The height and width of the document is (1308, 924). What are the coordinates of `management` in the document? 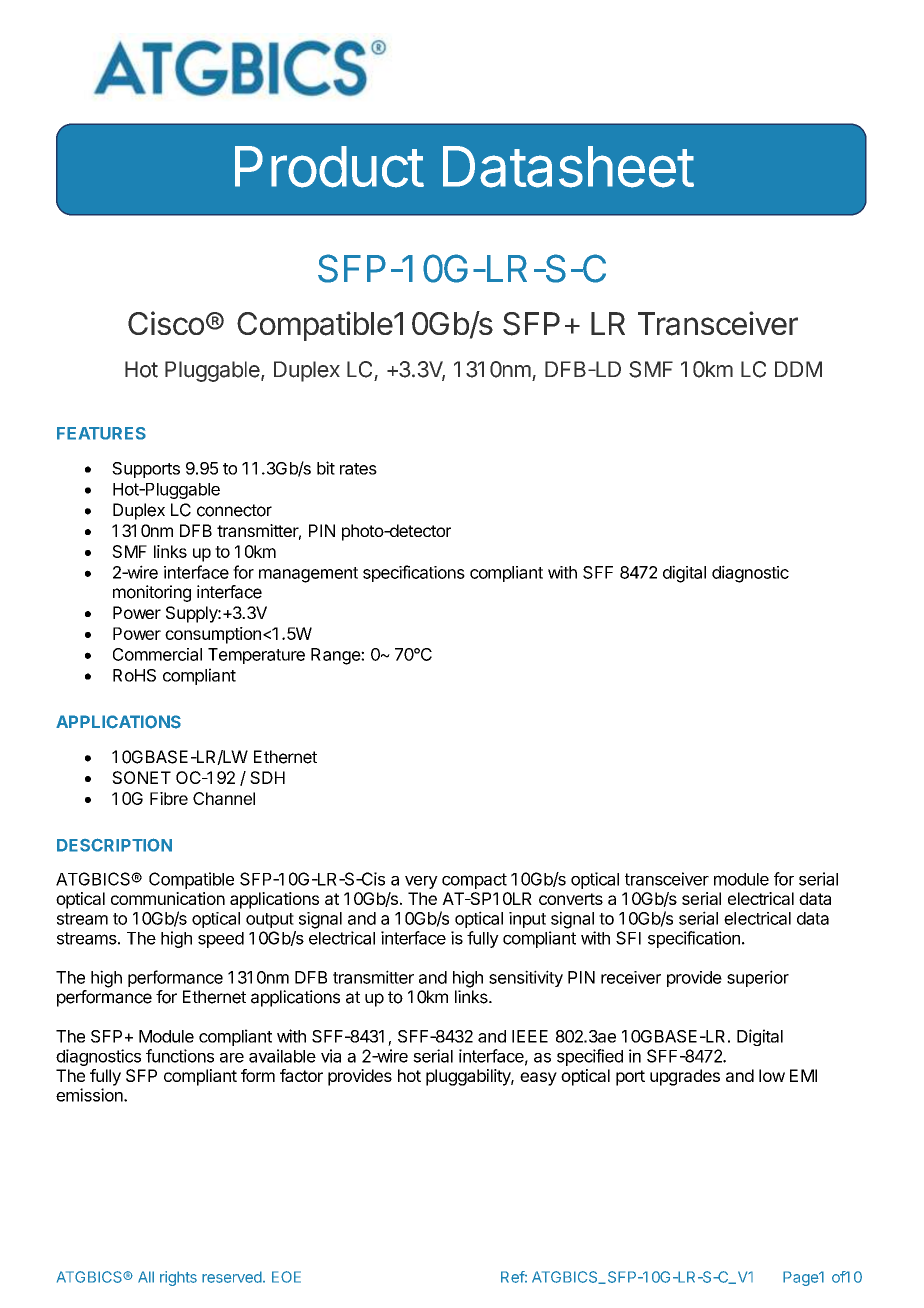 It's located at (308, 575).
